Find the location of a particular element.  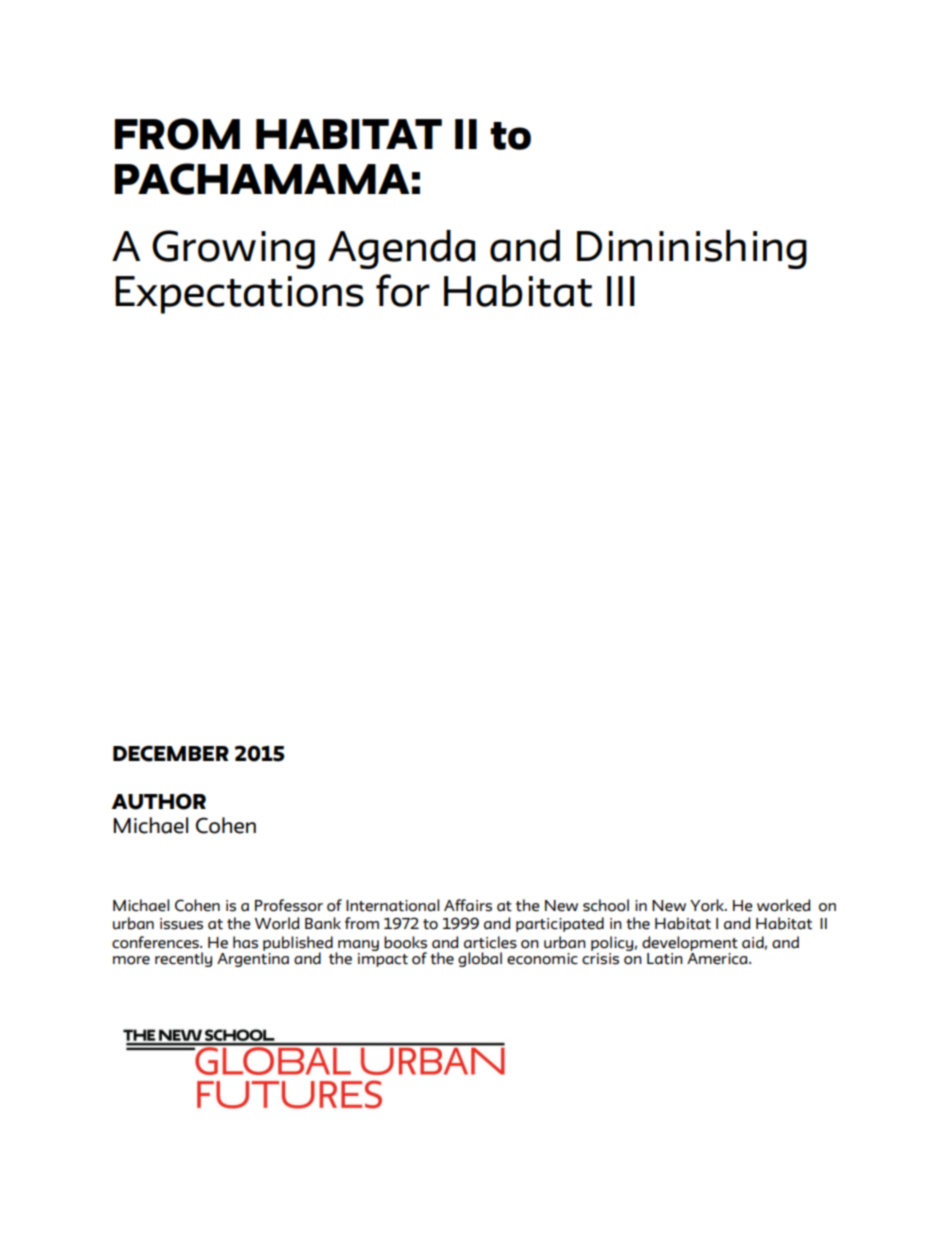

issues is located at coordinates (181, 924).
